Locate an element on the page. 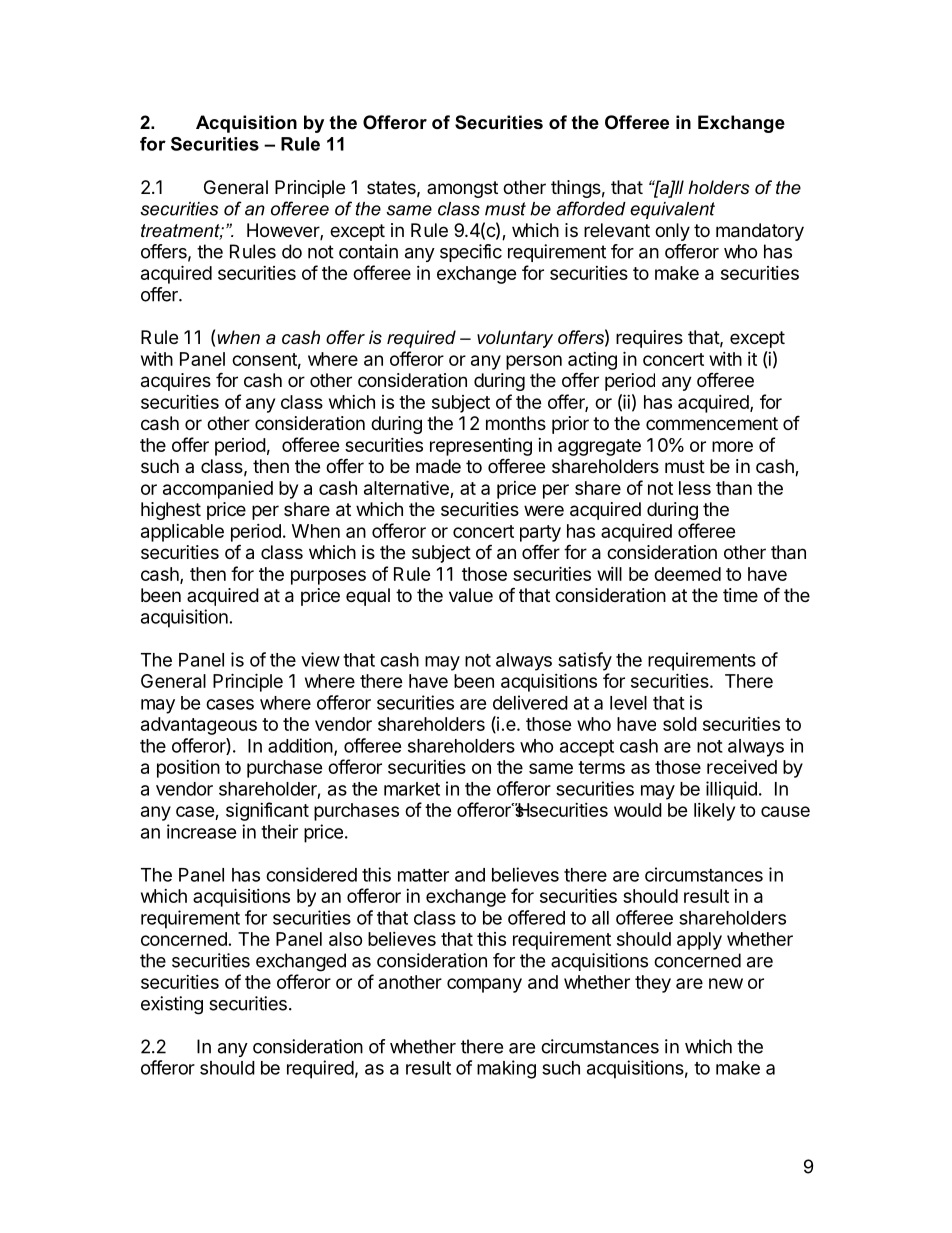  view is located at coordinates (320, 659).
